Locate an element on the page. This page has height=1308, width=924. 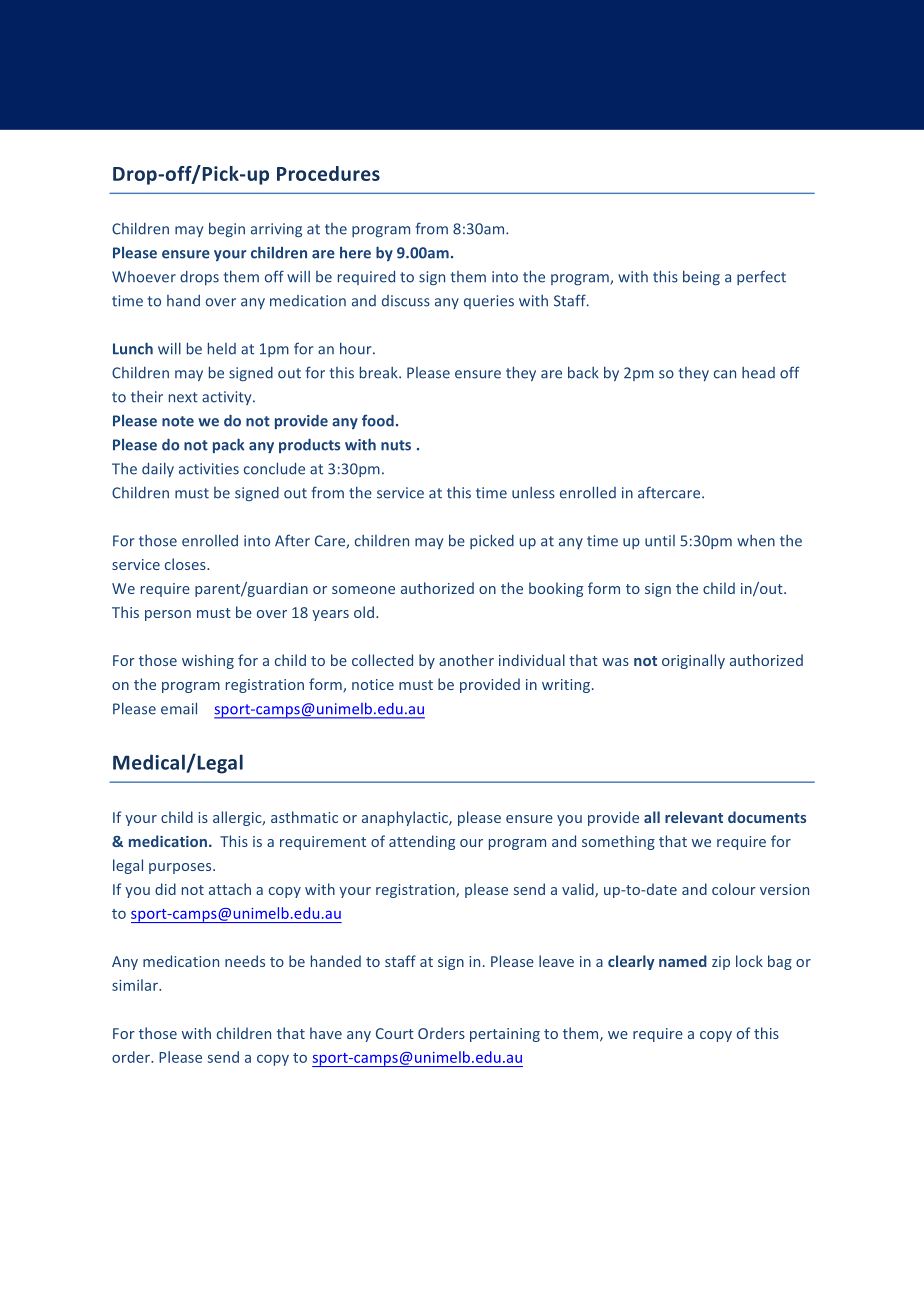
needs is located at coordinates (245, 961).
